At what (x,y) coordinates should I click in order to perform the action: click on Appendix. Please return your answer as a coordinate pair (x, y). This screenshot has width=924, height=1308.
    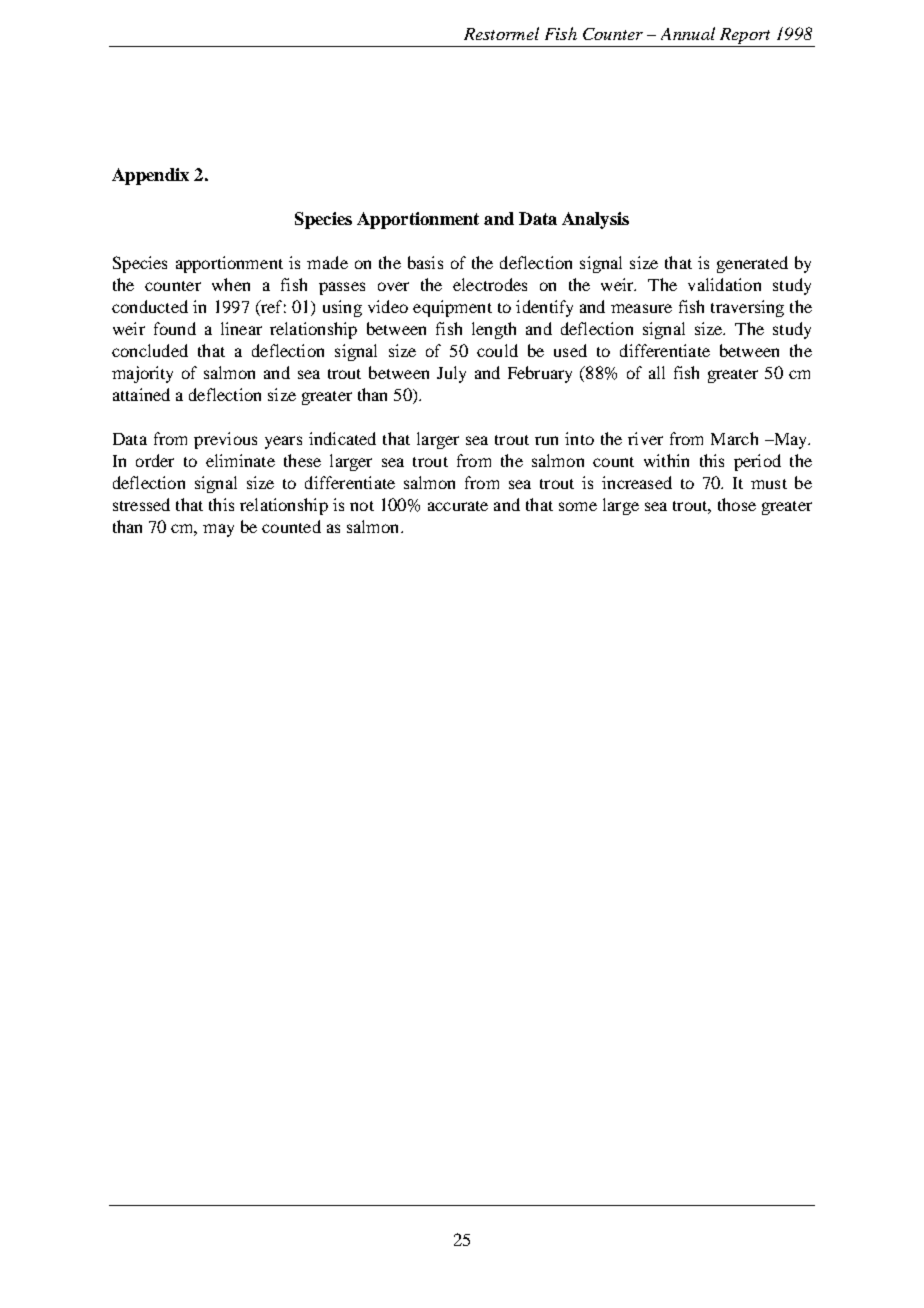
    Looking at the image, I should click on (150, 176).
